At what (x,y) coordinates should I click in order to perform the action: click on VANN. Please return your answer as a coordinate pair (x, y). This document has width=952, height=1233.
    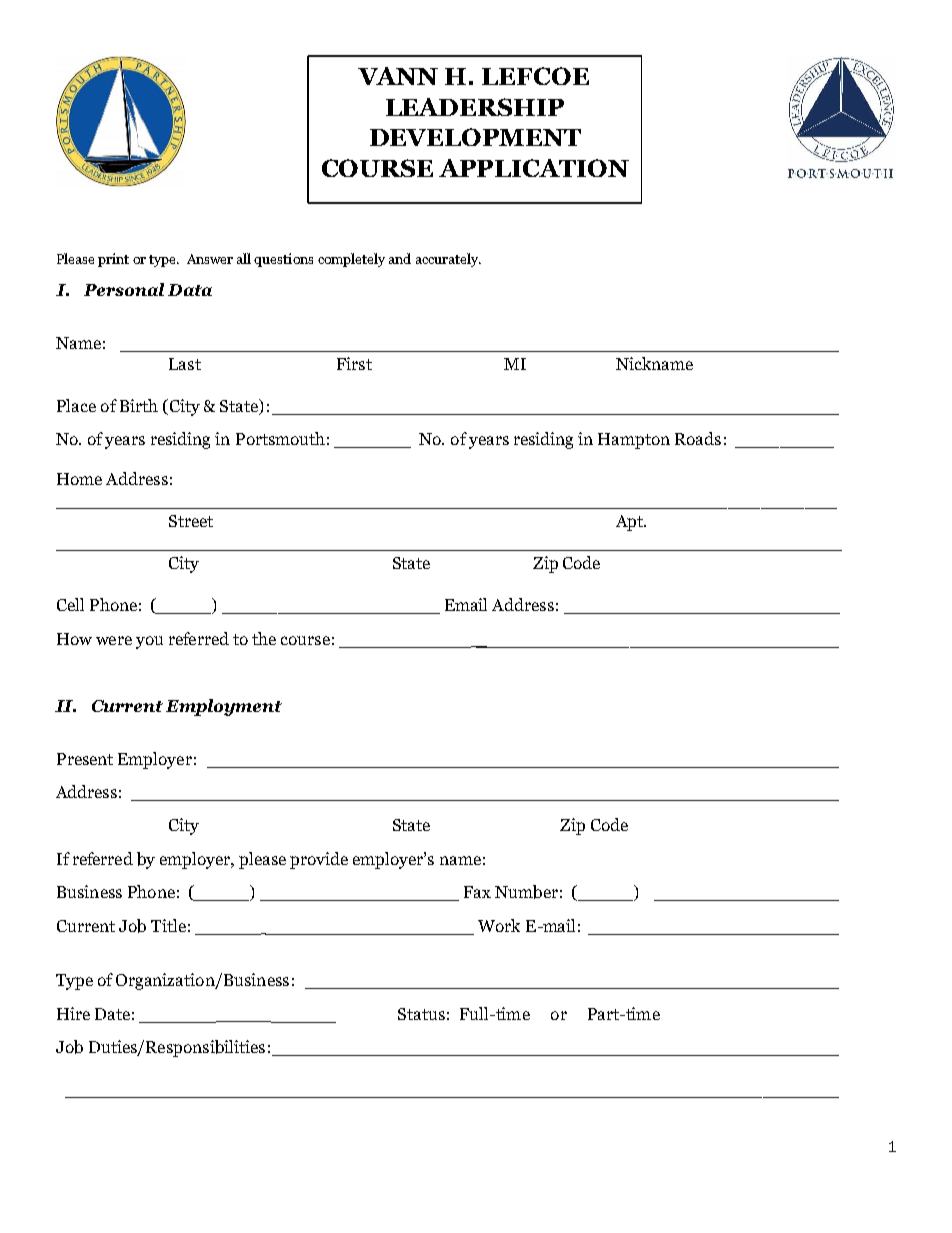
    Looking at the image, I should click on (398, 76).
